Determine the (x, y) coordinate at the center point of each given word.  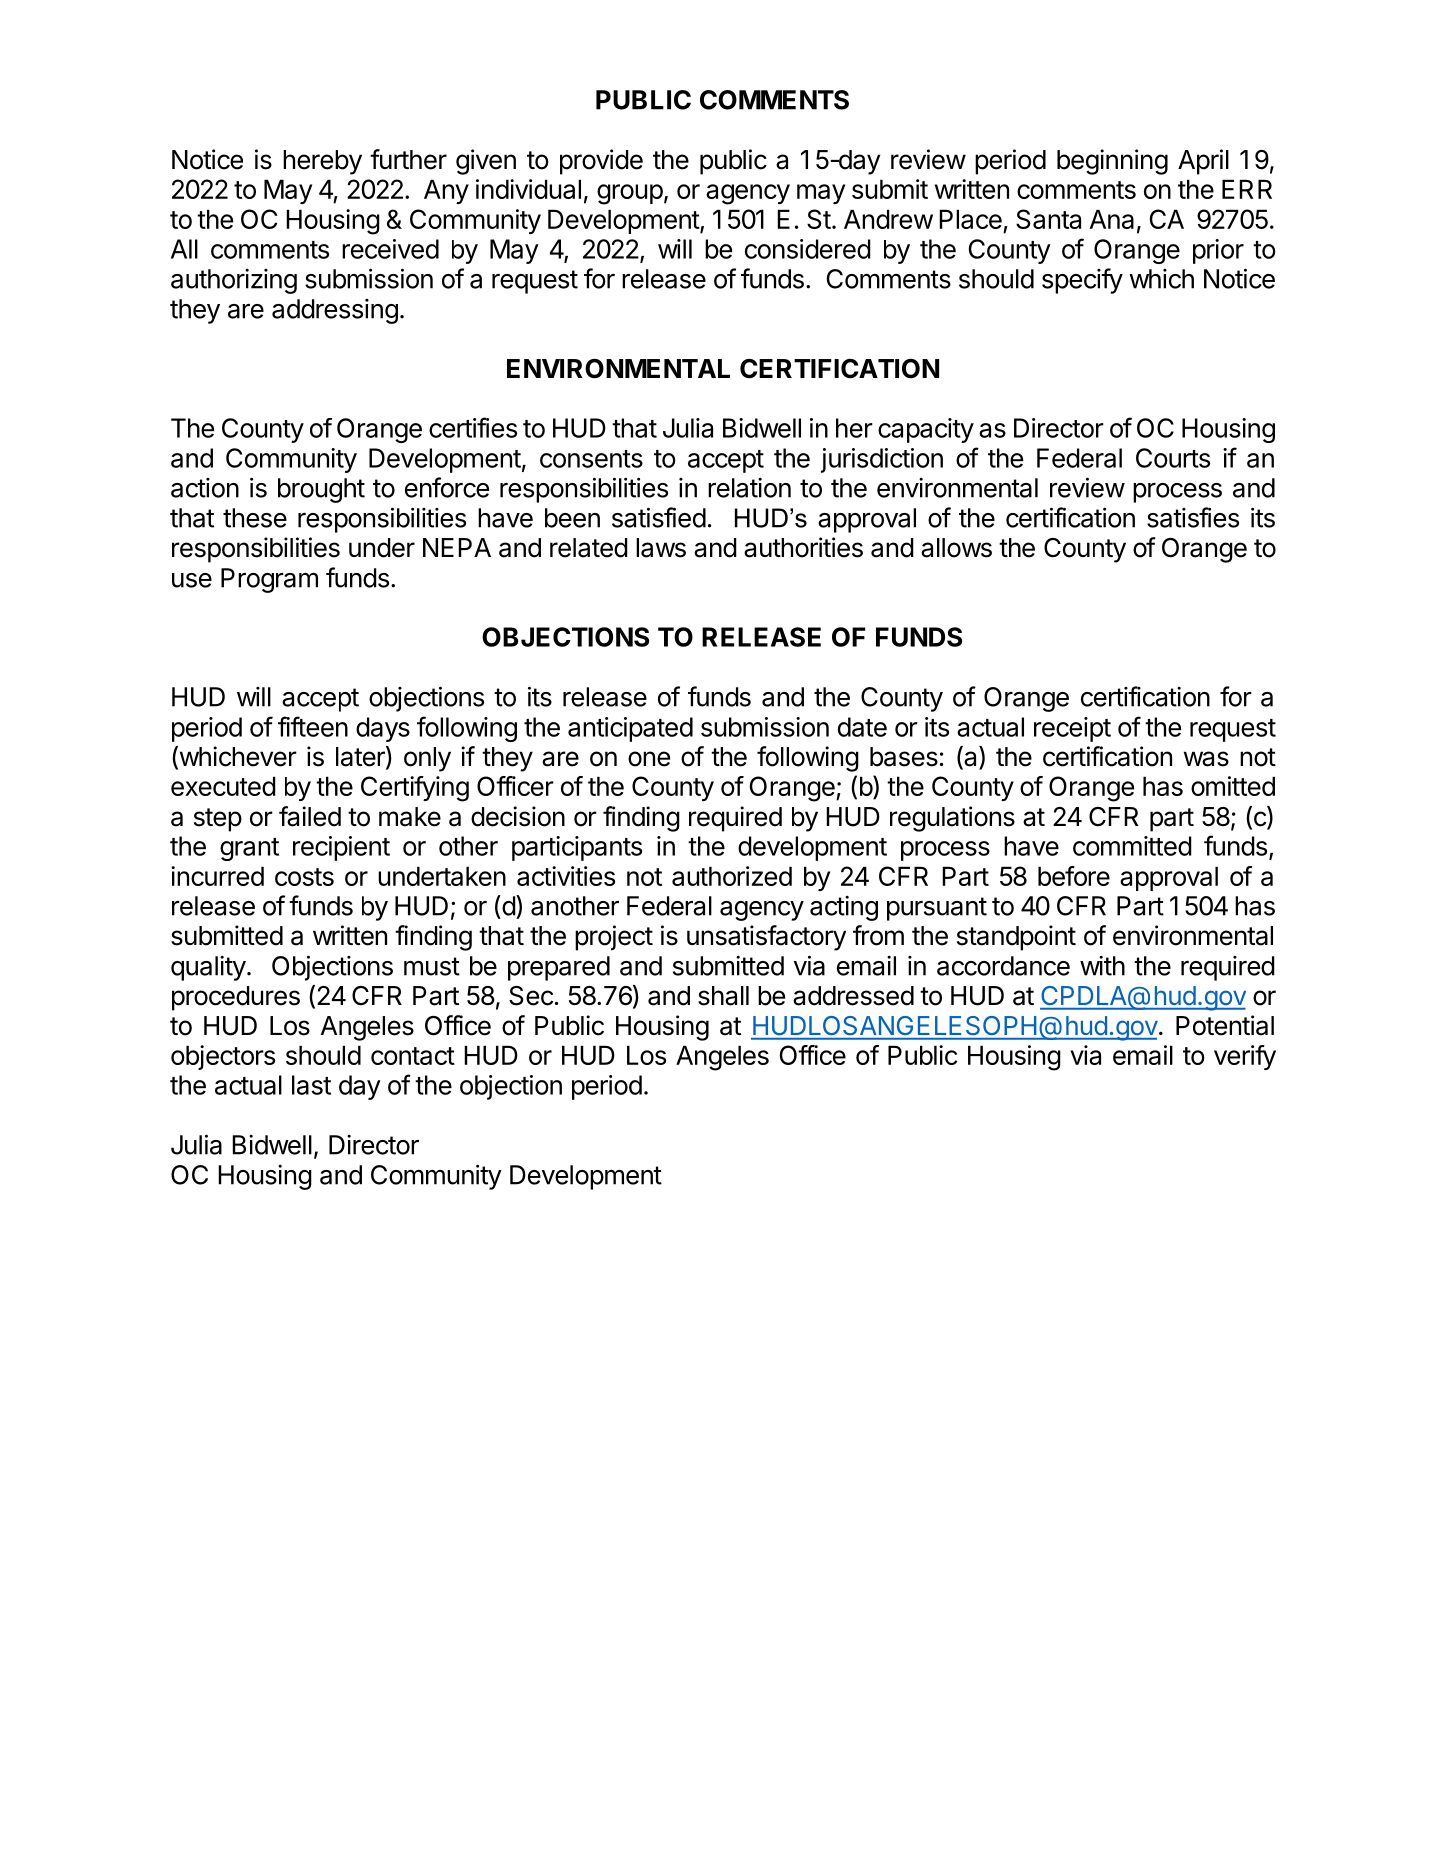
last (311, 1085)
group (630, 194)
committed (1132, 846)
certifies (473, 427)
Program (269, 580)
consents (591, 459)
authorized (732, 876)
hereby (322, 162)
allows (956, 548)
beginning (1112, 162)
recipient (341, 848)
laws (661, 548)
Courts (1173, 458)
